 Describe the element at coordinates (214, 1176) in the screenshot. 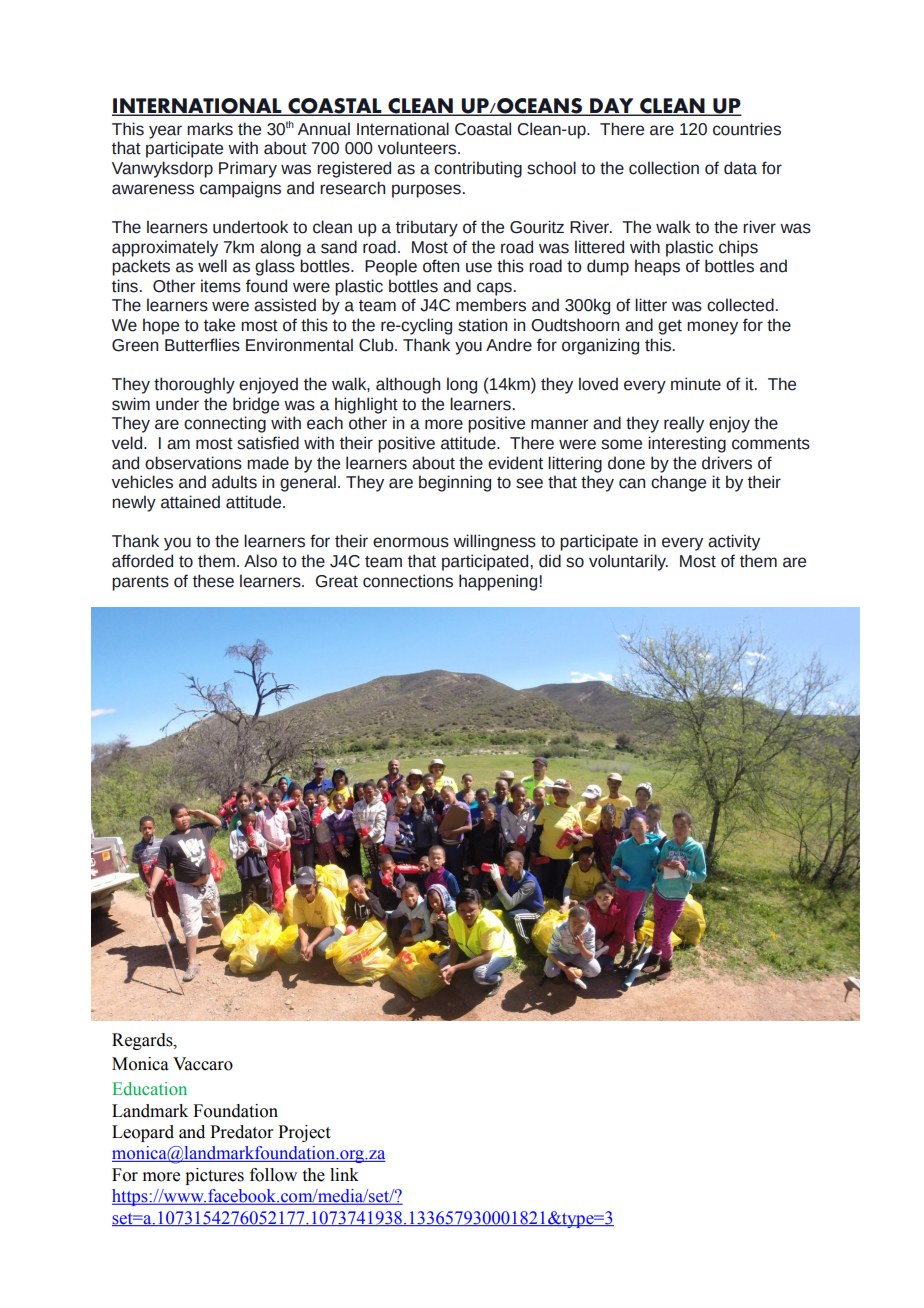

I see `pictures` at that location.
